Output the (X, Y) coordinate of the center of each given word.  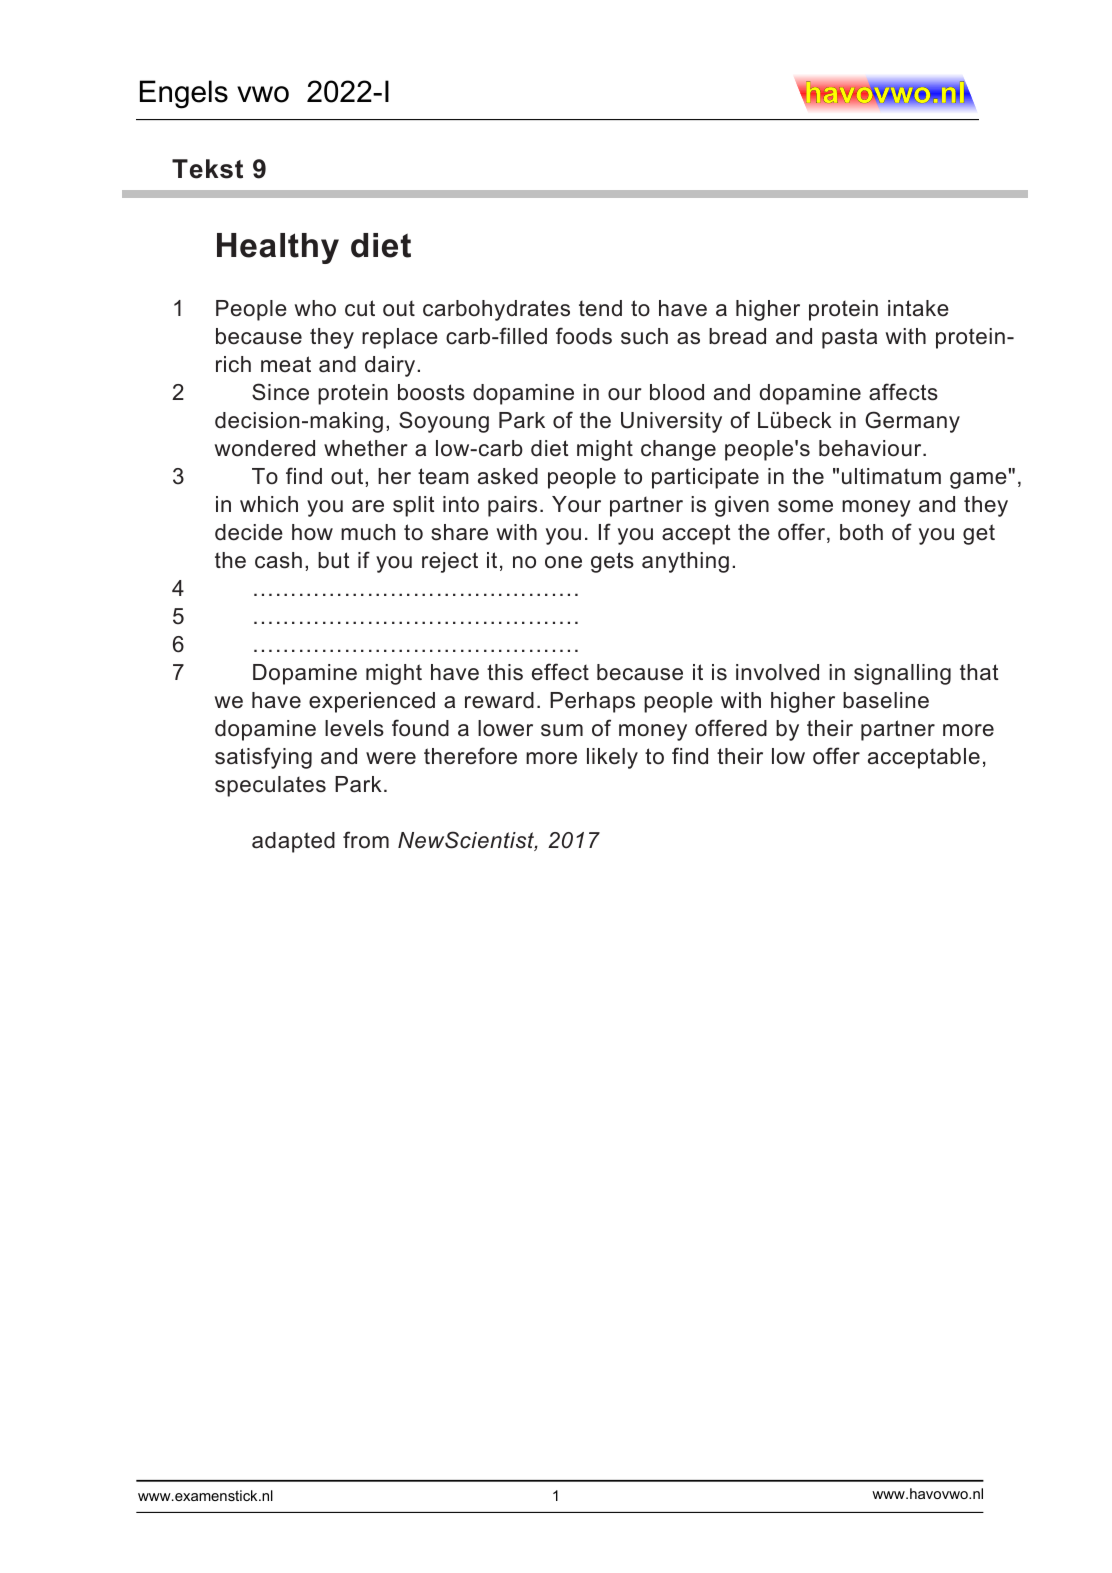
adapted (293, 842)
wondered (265, 448)
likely (612, 758)
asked (508, 476)
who (315, 308)
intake (918, 308)
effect (560, 672)
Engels (184, 94)
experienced (372, 702)
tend (600, 308)
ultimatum (891, 476)
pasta (849, 338)
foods (584, 336)
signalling (902, 674)
